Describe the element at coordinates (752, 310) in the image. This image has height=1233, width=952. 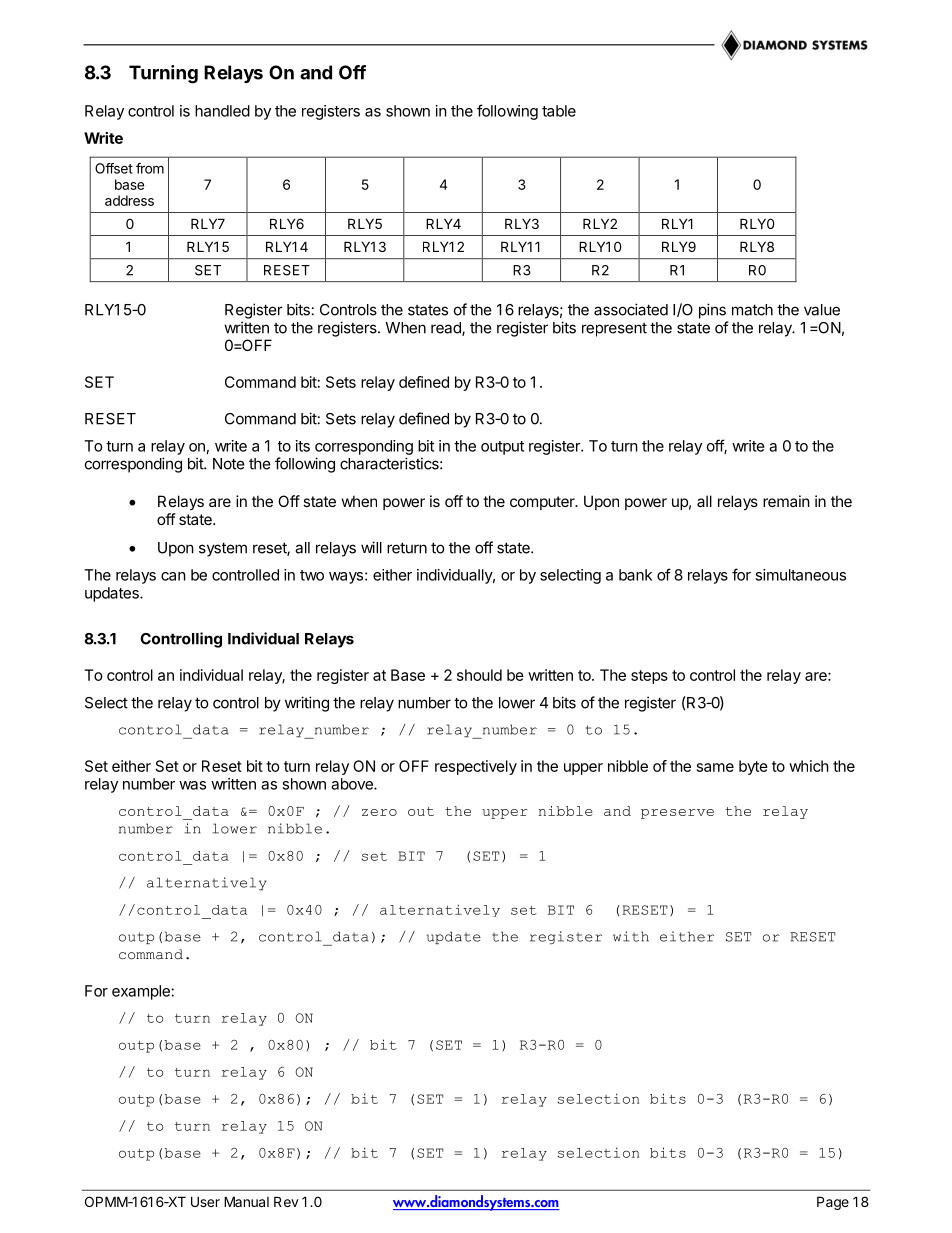
I see `match` at that location.
